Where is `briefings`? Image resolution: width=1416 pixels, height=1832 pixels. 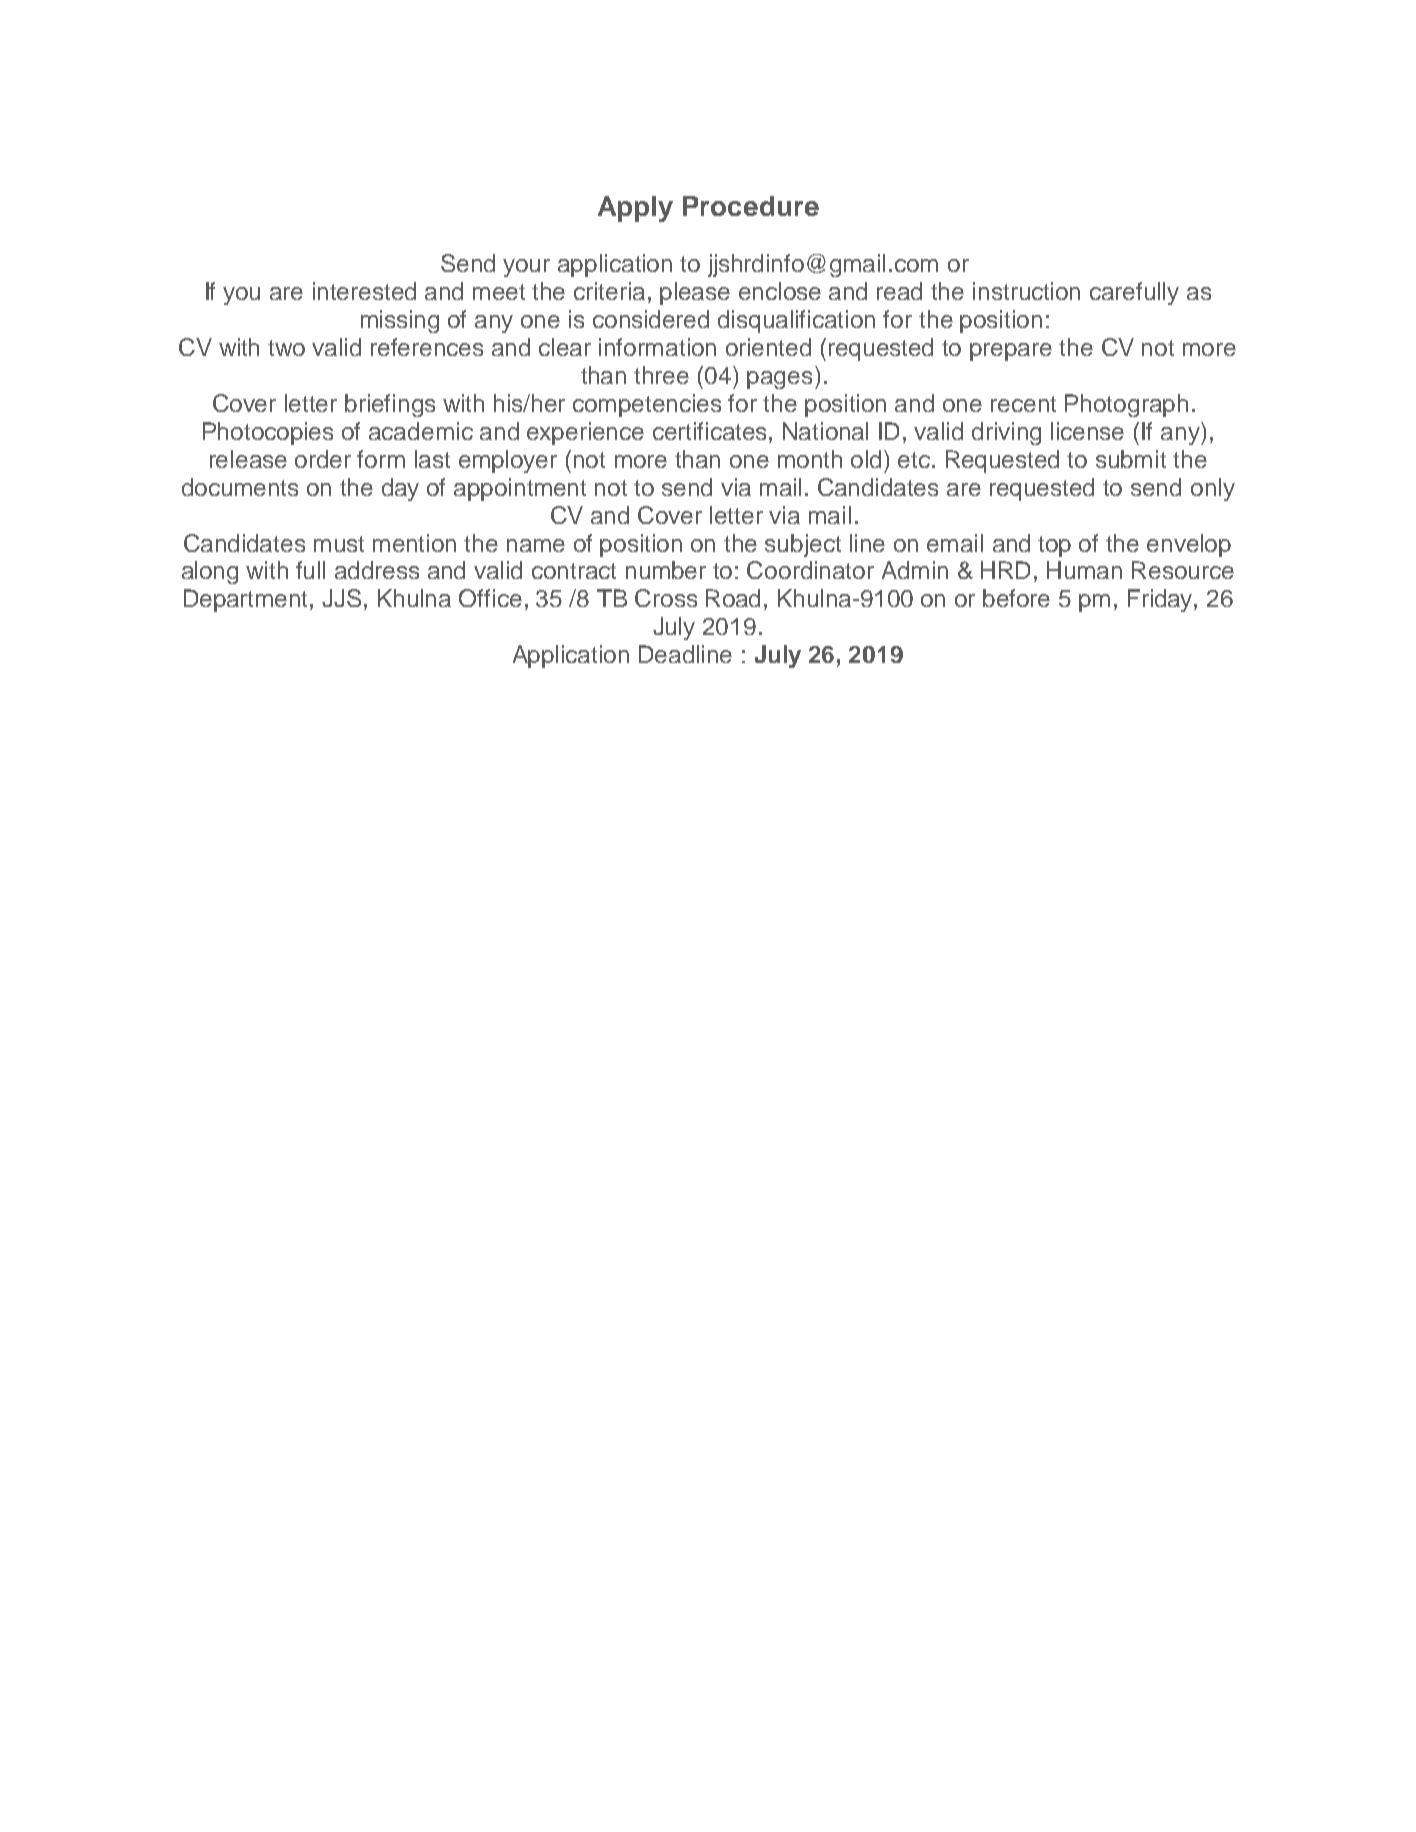
briefings is located at coordinates (390, 405).
